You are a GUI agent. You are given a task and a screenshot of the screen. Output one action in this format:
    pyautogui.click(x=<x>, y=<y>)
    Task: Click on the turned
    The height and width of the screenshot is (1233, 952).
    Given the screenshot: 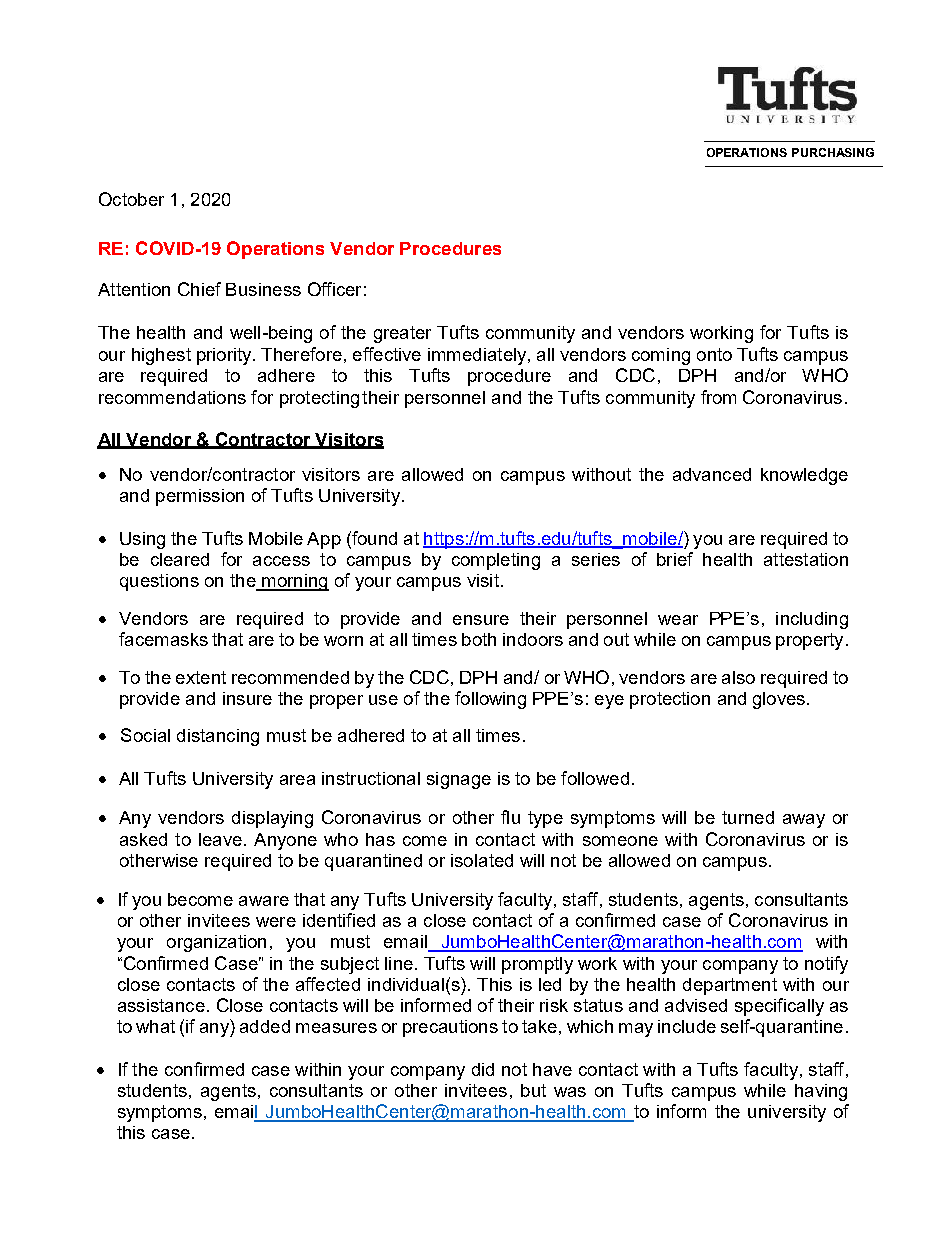 What is the action you would take?
    pyautogui.click(x=748, y=817)
